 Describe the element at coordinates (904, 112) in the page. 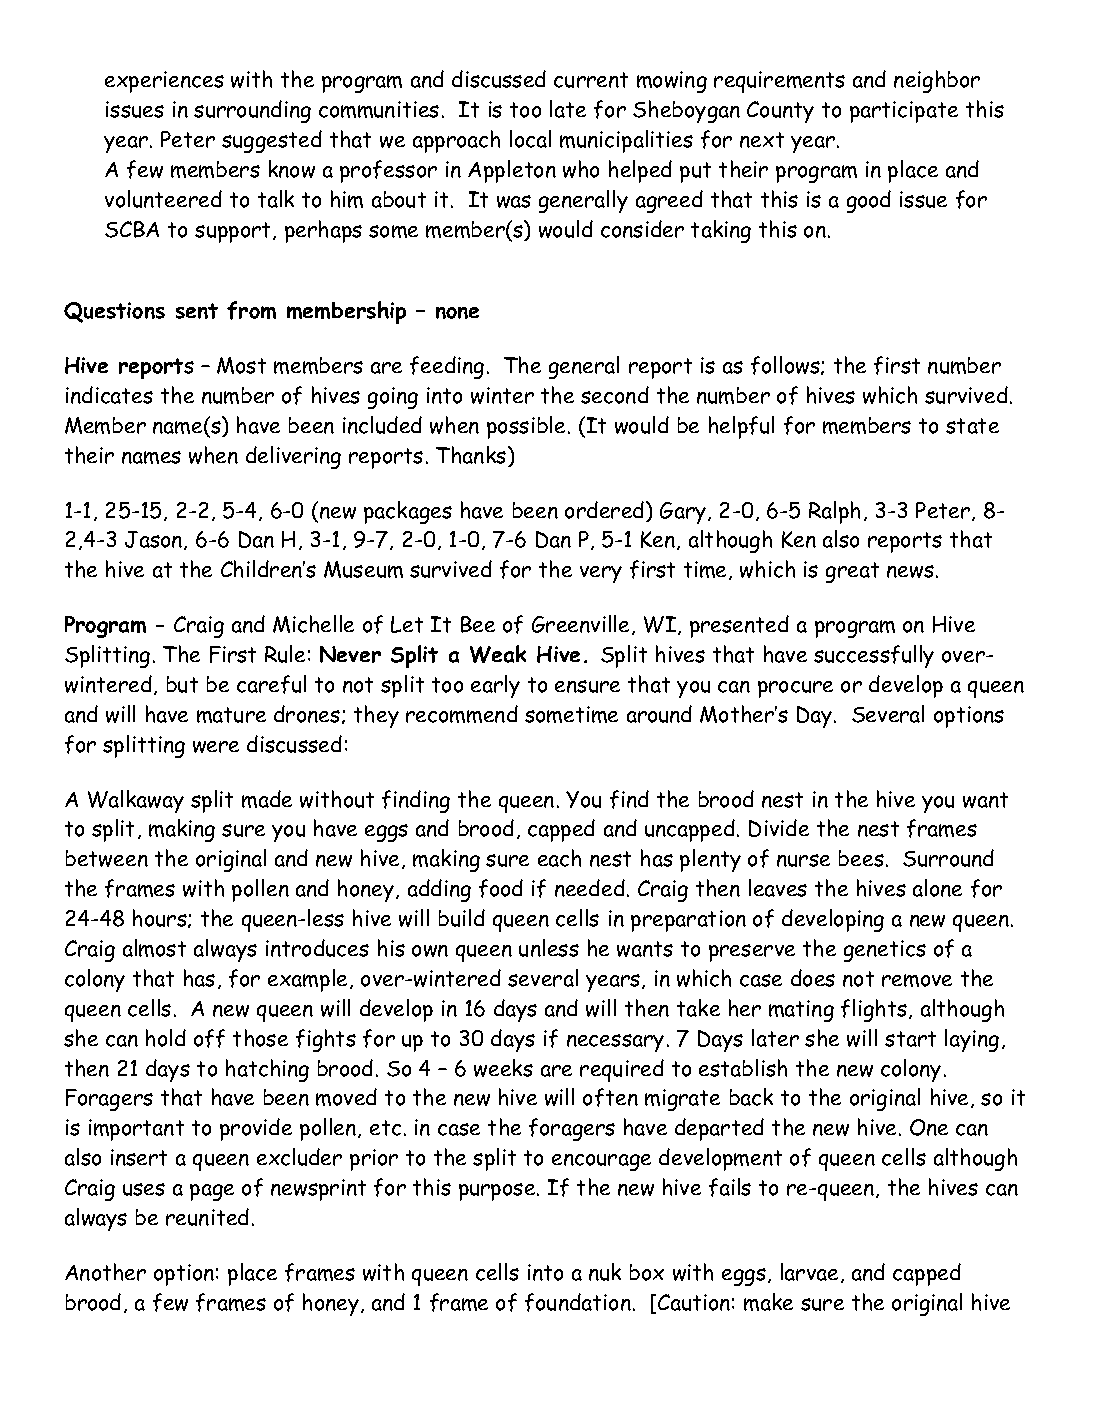

I see `participate` at that location.
